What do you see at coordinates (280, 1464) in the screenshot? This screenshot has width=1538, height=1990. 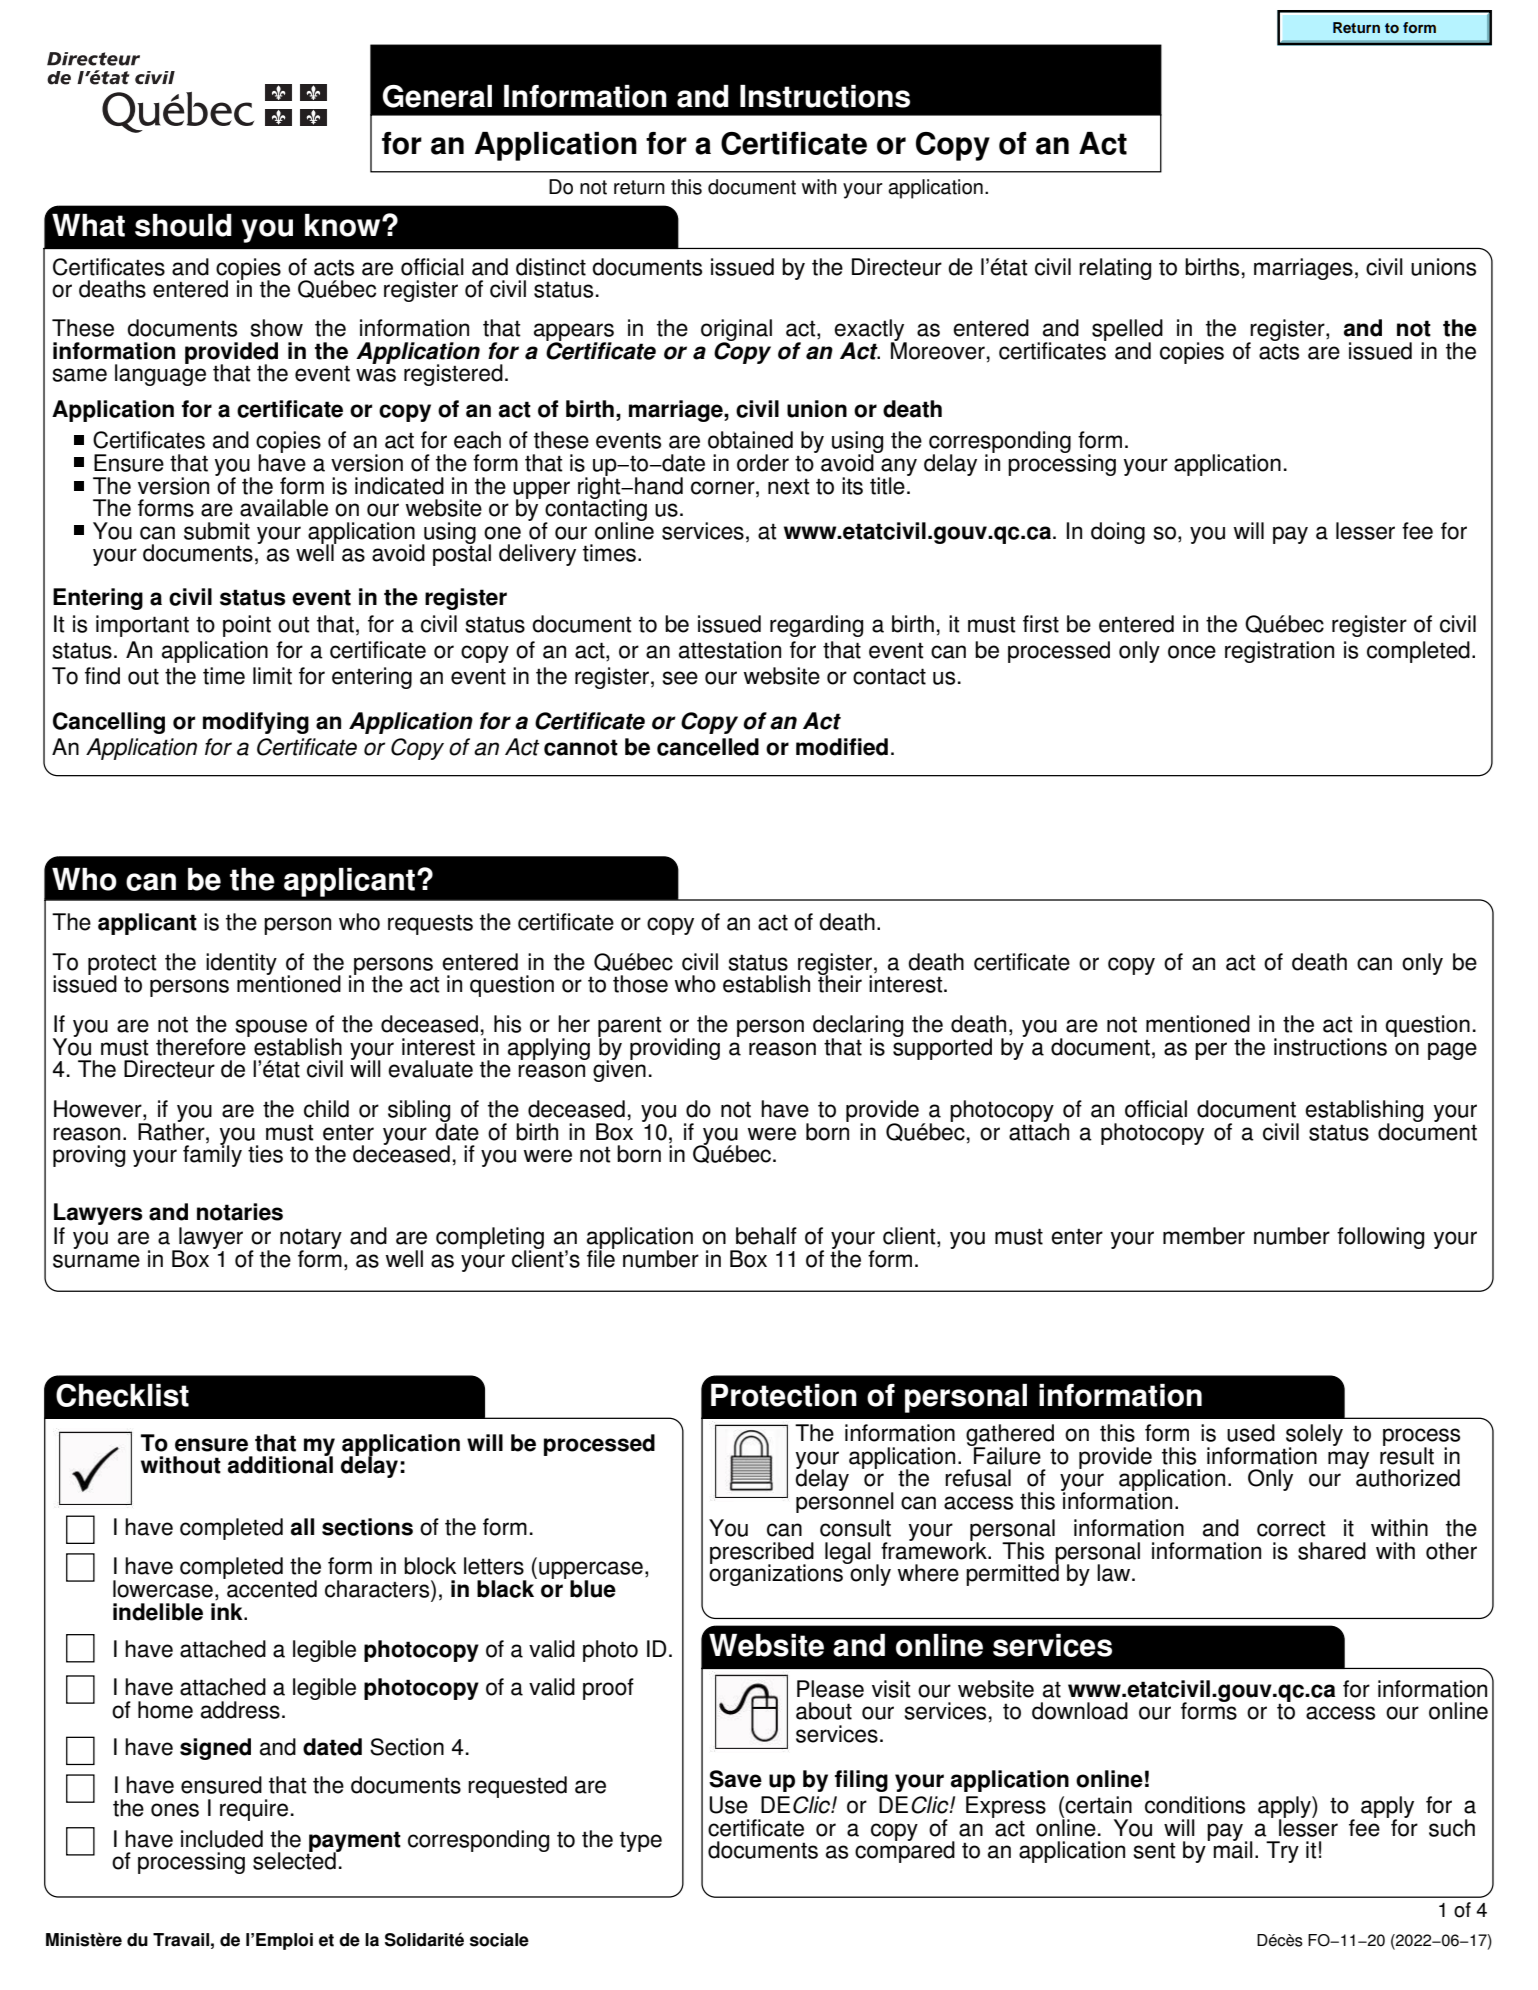 I see `additional` at bounding box center [280, 1464].
